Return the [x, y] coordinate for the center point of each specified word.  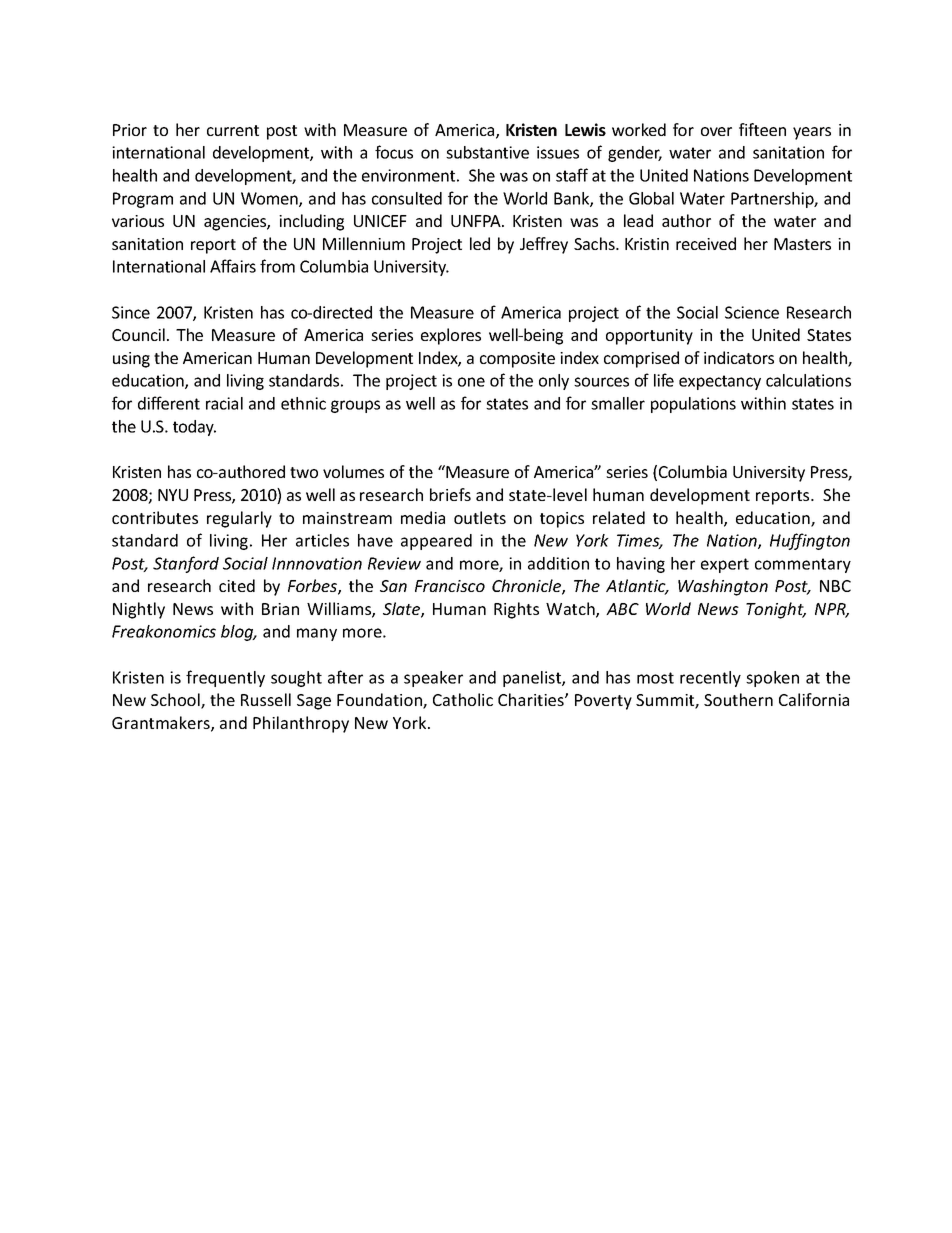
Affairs [233, 266]
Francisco [450, 586]
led [480, 243]
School [176, 701]
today [194, 428]
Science [752, 312]
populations [693, 405]
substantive [487, 152]
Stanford [186, 564]
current [233, 130]
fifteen [762, 129]
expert [725, 565]
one [471, 382]
